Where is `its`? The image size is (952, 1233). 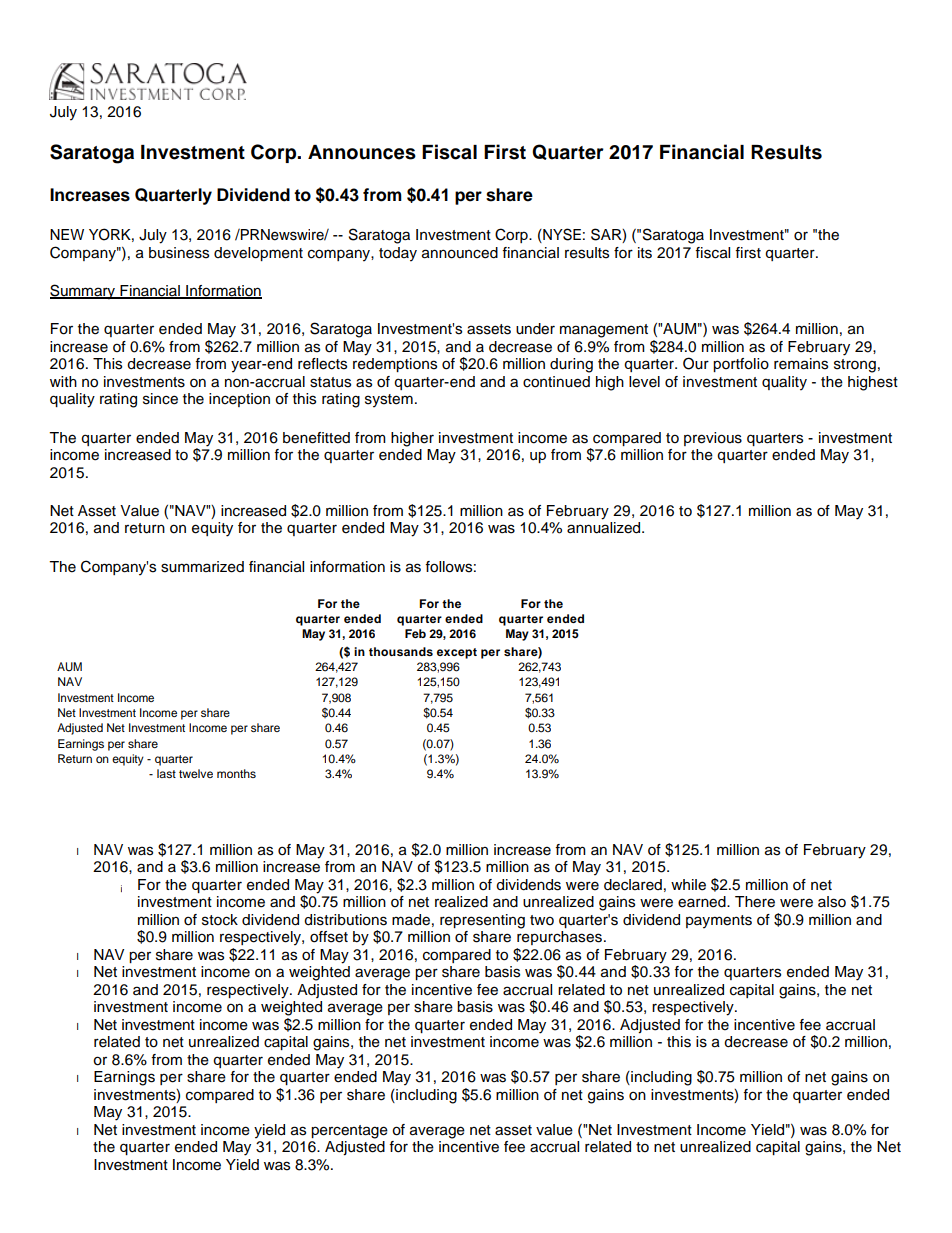 its is located at coordinates (645, 253).
